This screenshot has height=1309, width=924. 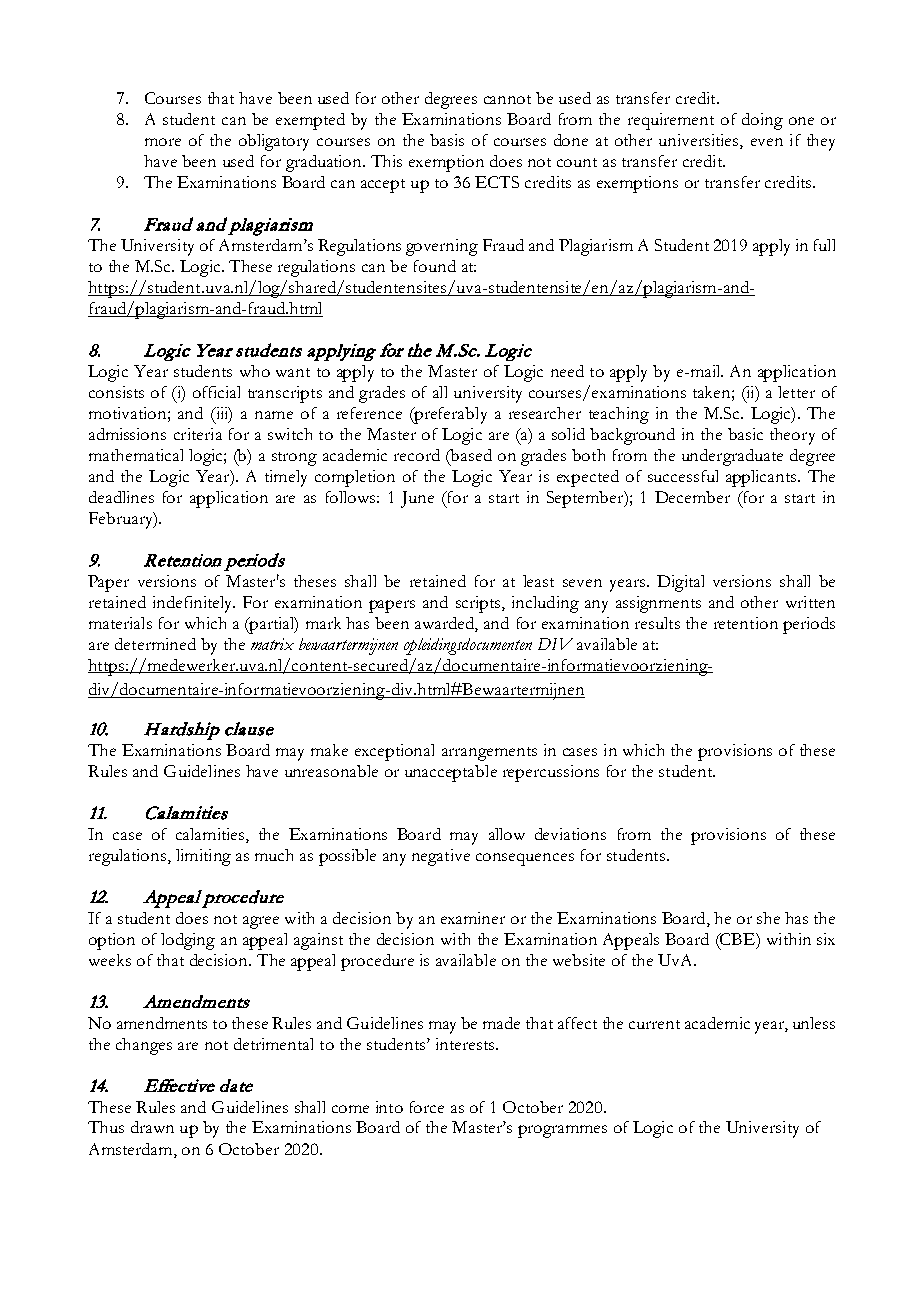 What do you see at coordinates (545, 604) in the screenshot?
I see `including` at bounding box center [545, 604].
